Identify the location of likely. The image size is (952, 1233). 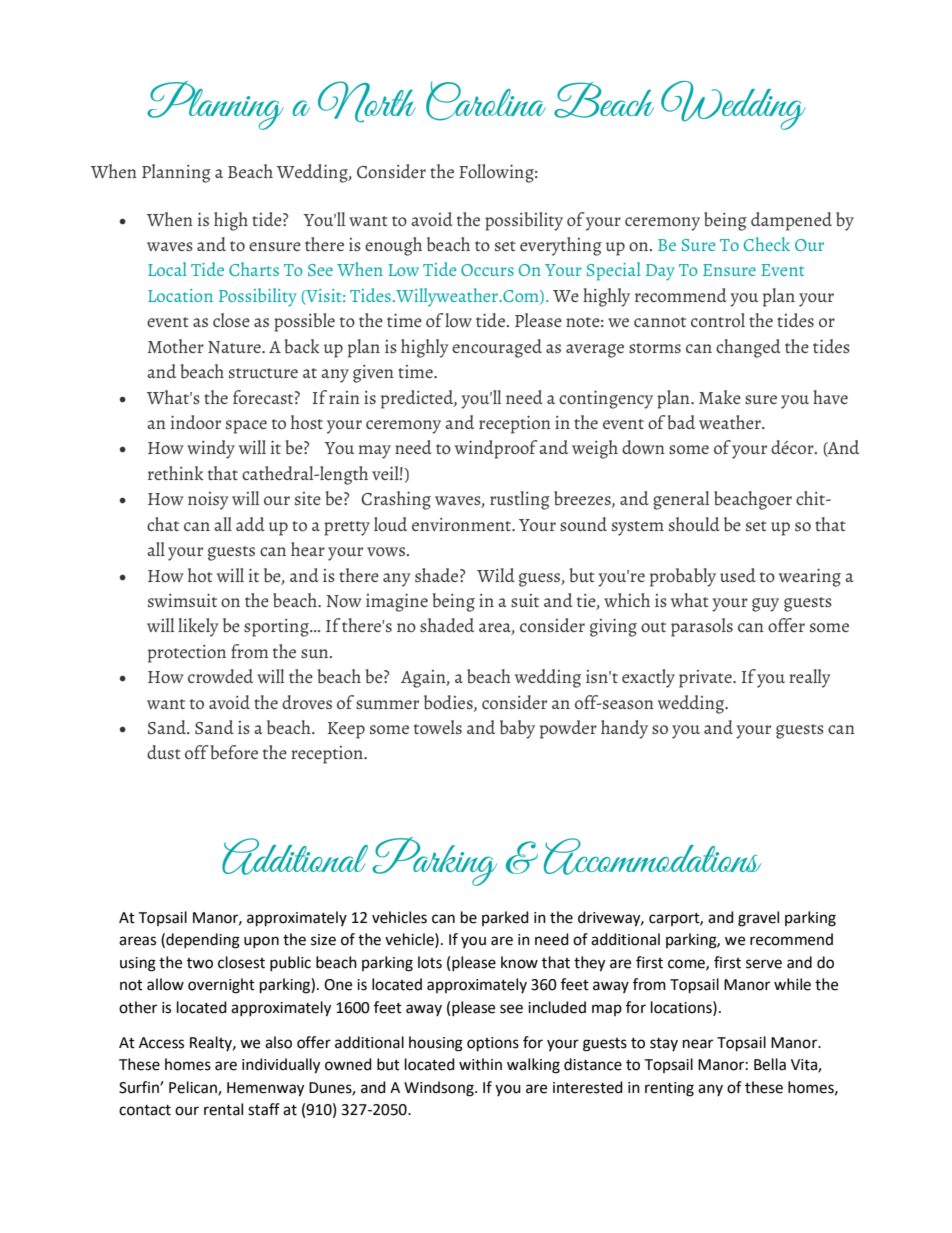
(198, 627).
